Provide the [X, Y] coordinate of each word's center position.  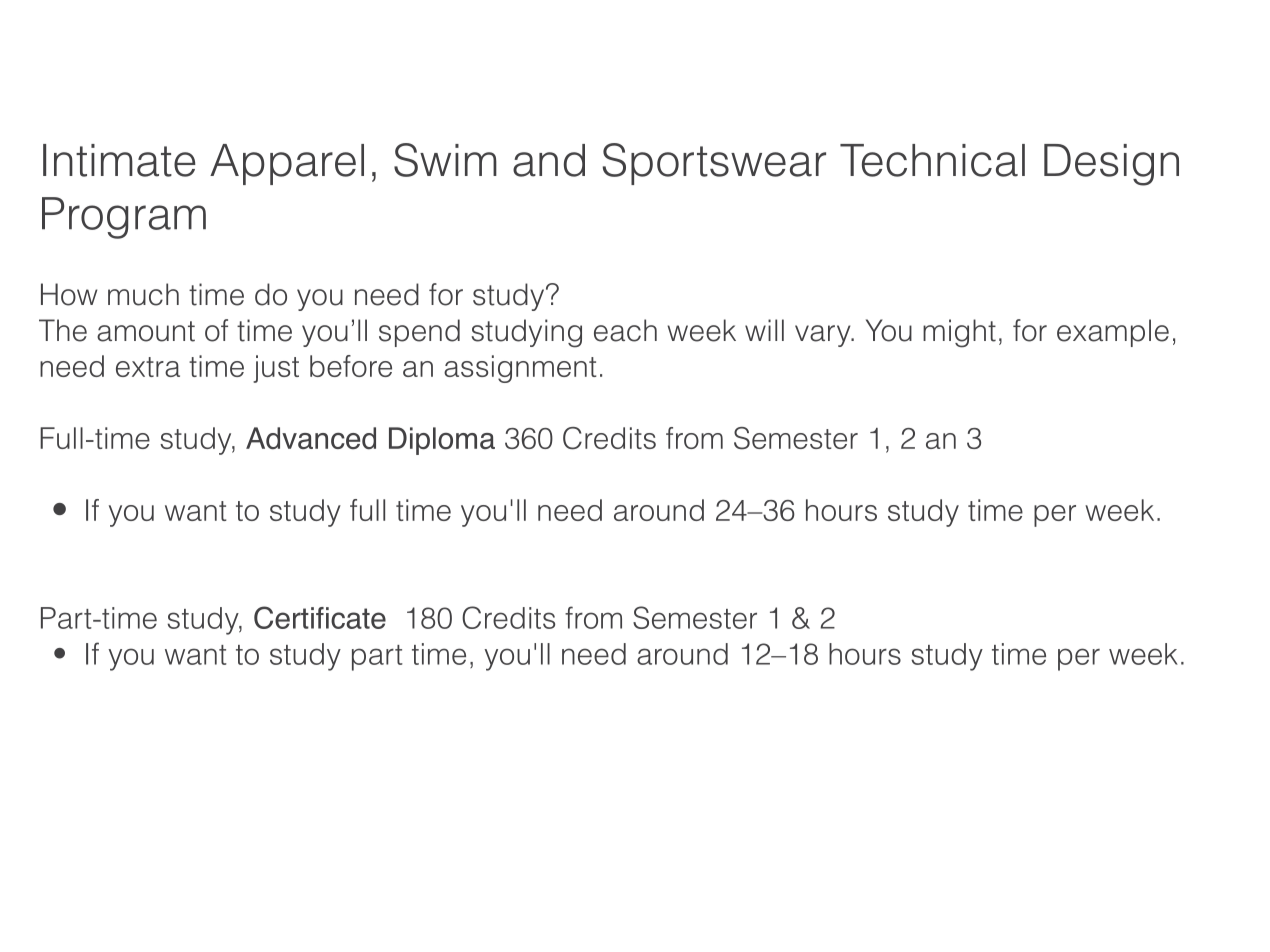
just [276, 369]
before [351, 366]
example [1113, 333]
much [143, 294]
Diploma [442, 441]
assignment [520, 369]
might [959, 333]
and [549, 160]
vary [824, 336]
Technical [932, 160]
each [625, 330]
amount [146, 331]
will [764, 330]
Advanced [311, 438]
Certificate [320, 617]
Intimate [119, 160]
